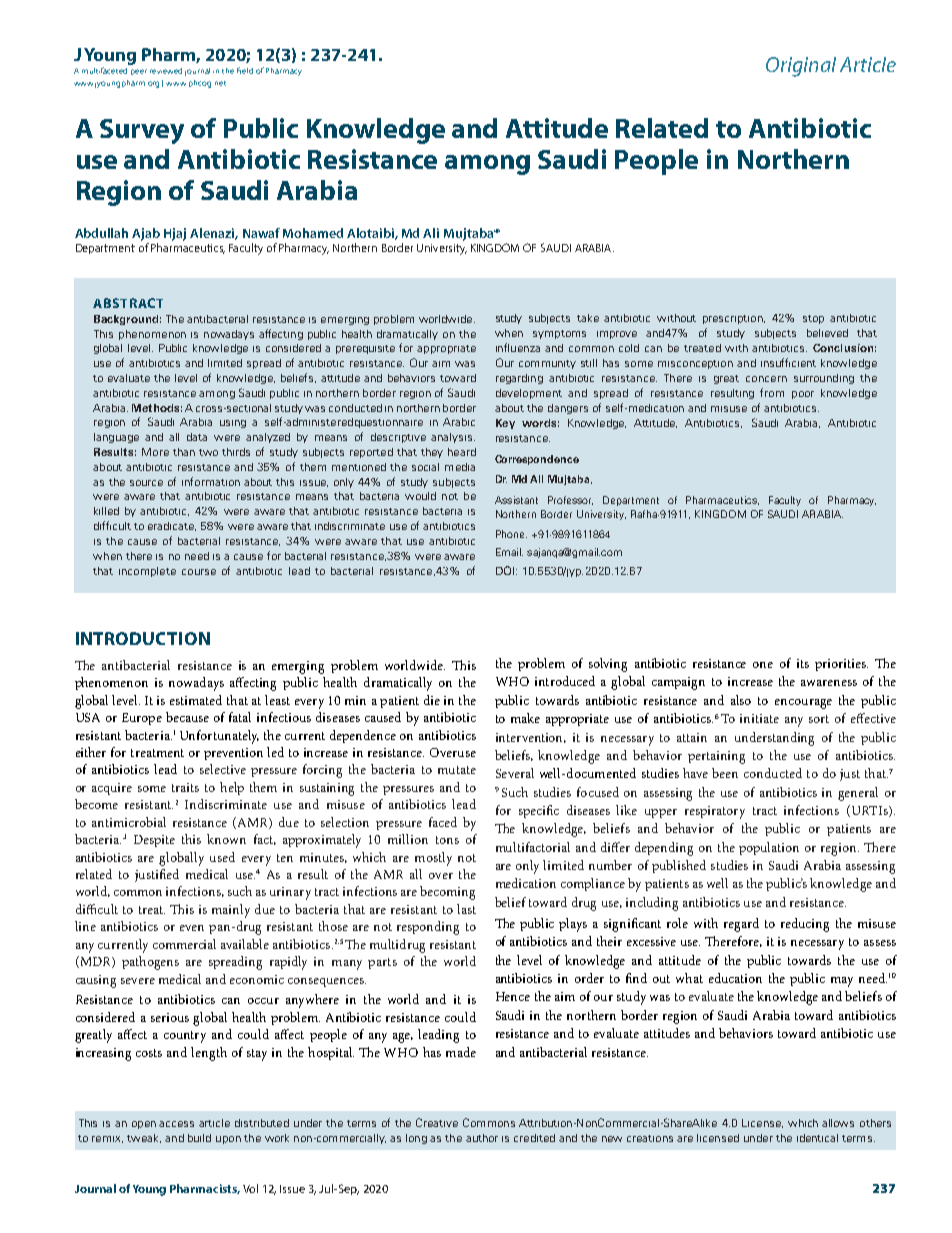 The width and height of the screenshot is (952, 1233). Describe the element at coordinates (482, 1138) in the screenshot. I see `author` at that location.
